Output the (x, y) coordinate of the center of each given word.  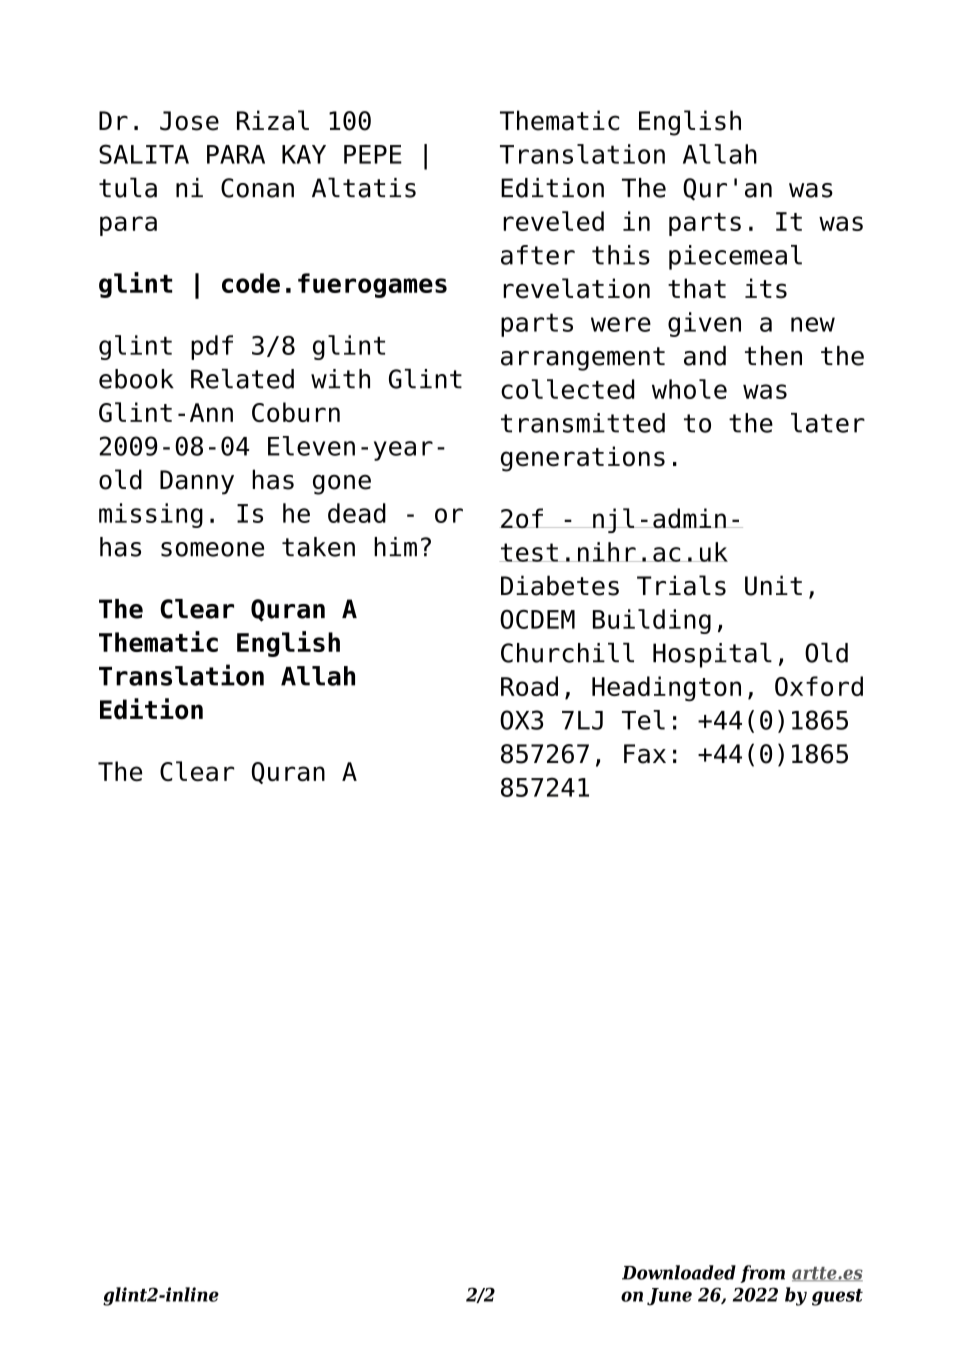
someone (212, 549)
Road (529, 686)
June (669, 1297)
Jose (189, 121)
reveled (553, 221)
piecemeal (735, 257)
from (762, 1274)
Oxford (819, 686)
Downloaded (679, 1272)
